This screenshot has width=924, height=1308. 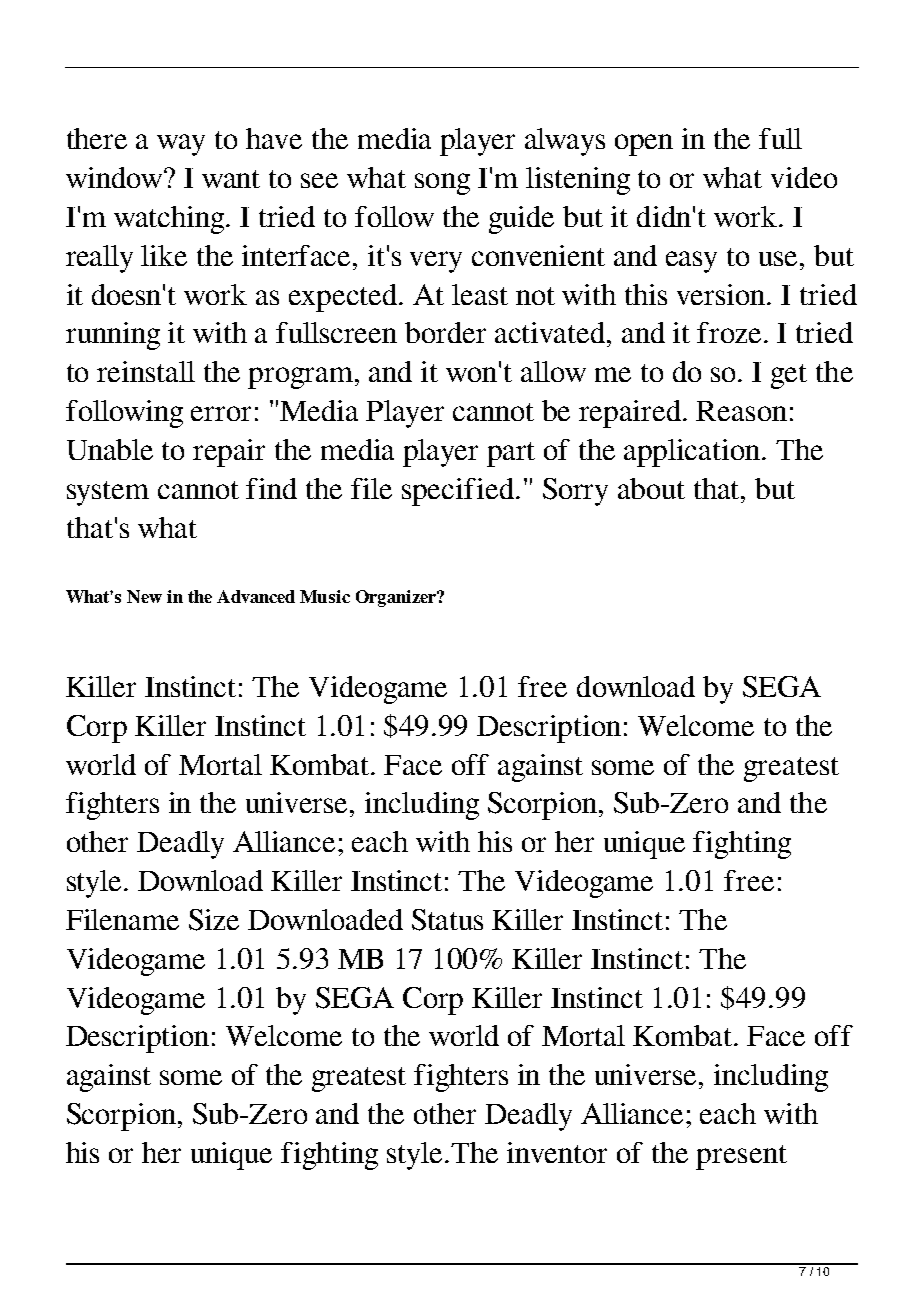 I want to click on Size, so click(x=214, y=920).
